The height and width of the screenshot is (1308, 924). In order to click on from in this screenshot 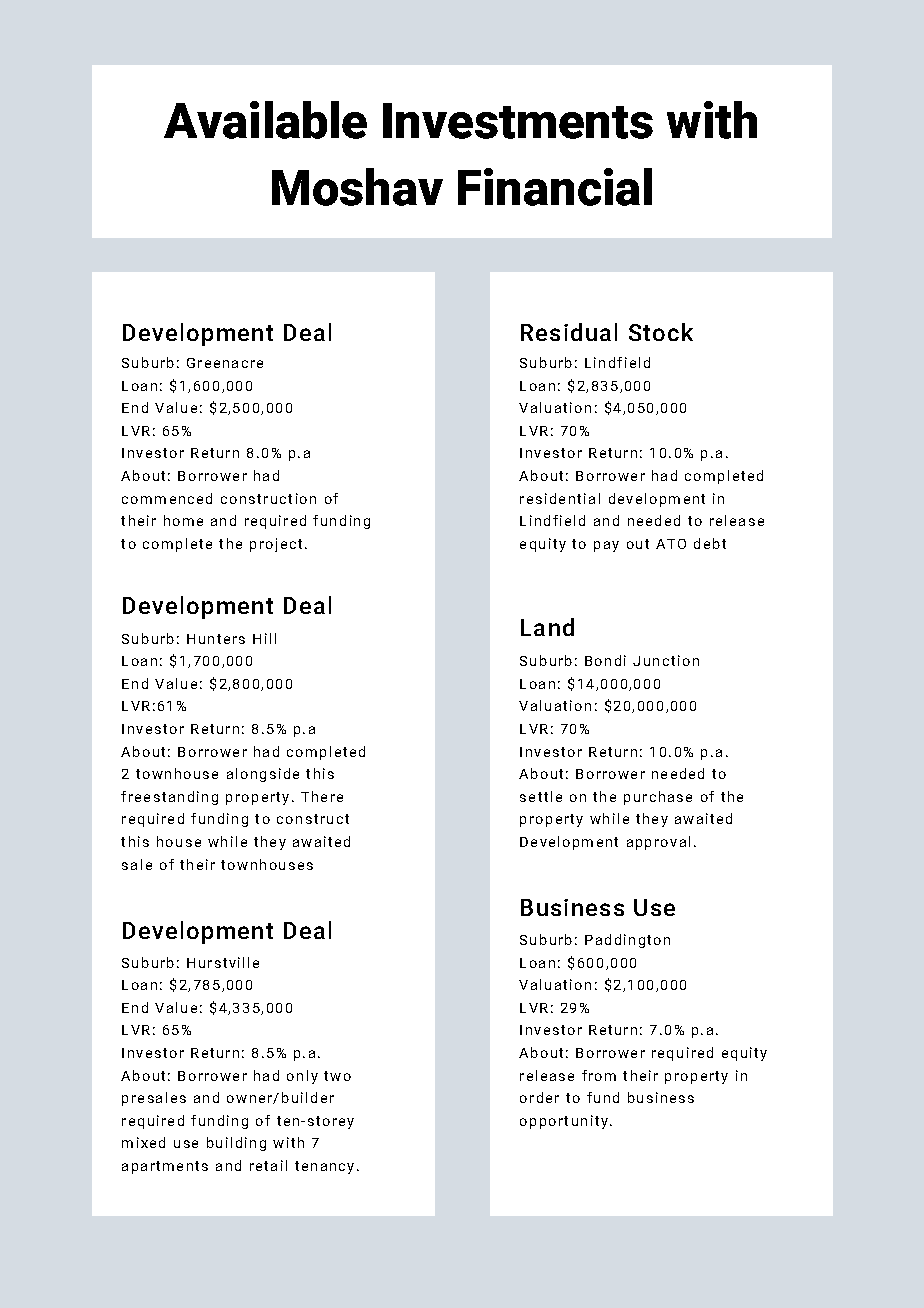, I will do `click(599, 1075)`.
